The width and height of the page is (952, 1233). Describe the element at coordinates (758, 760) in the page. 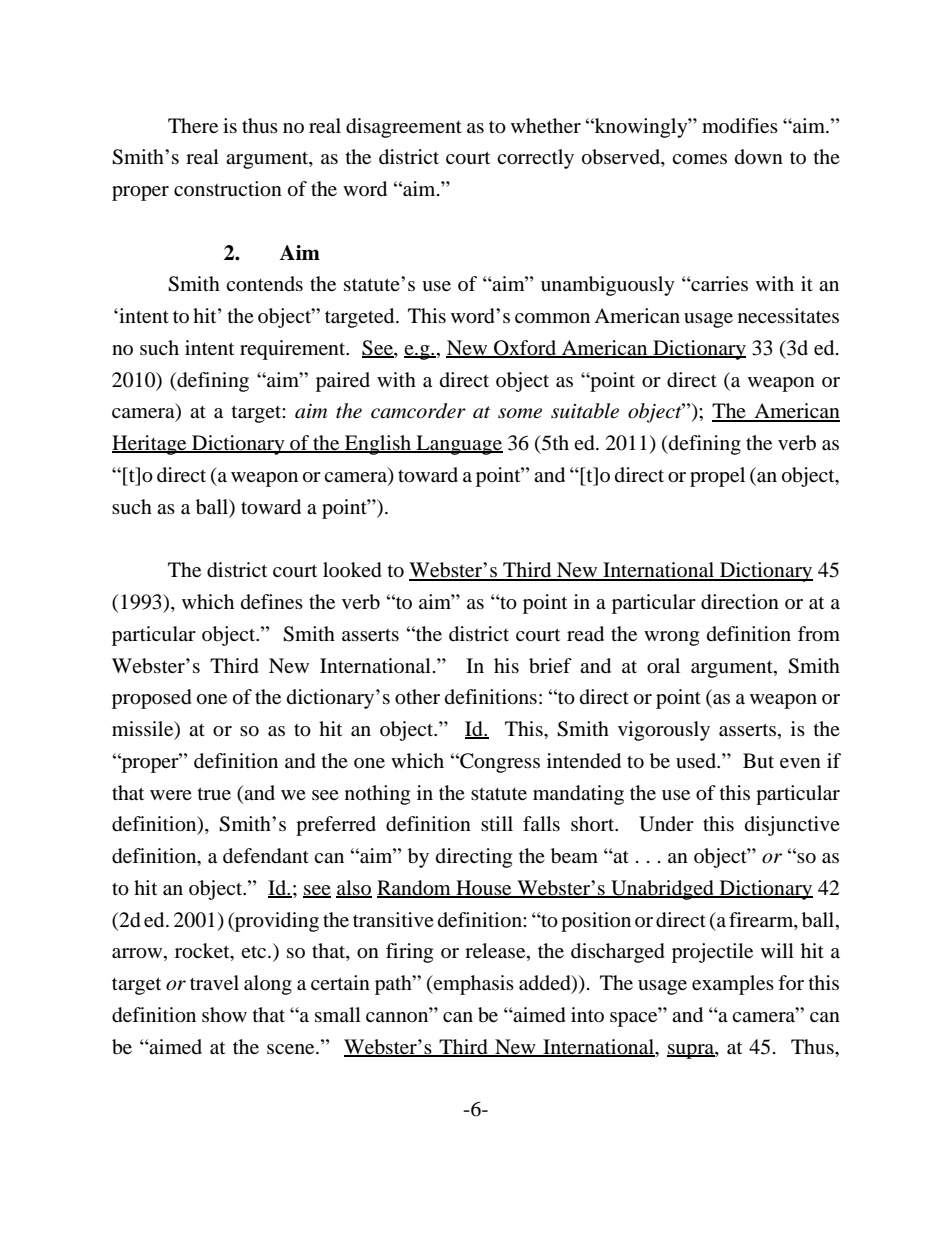

I see `But` at that location.
